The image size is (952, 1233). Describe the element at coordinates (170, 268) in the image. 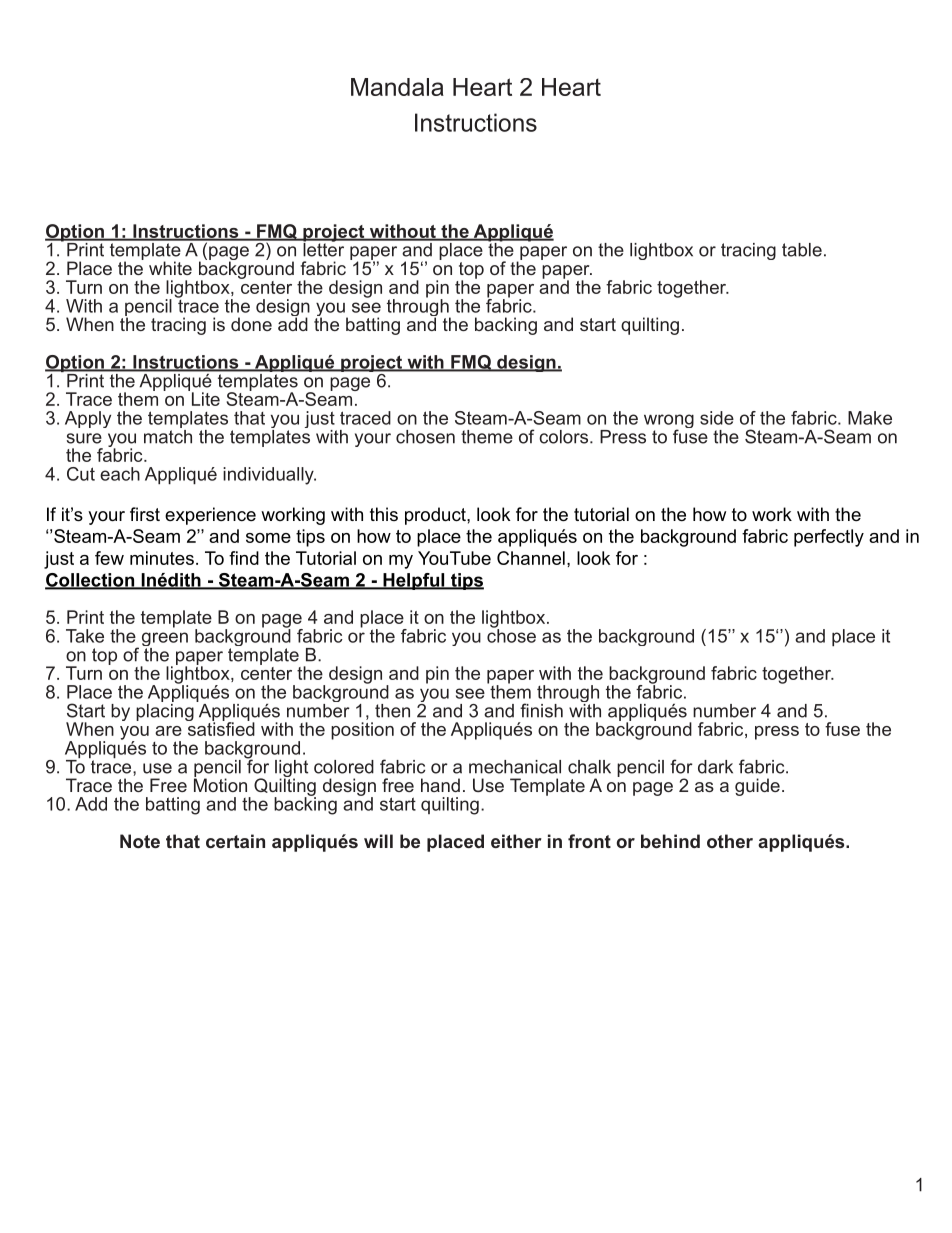

I see `white` at that location.
